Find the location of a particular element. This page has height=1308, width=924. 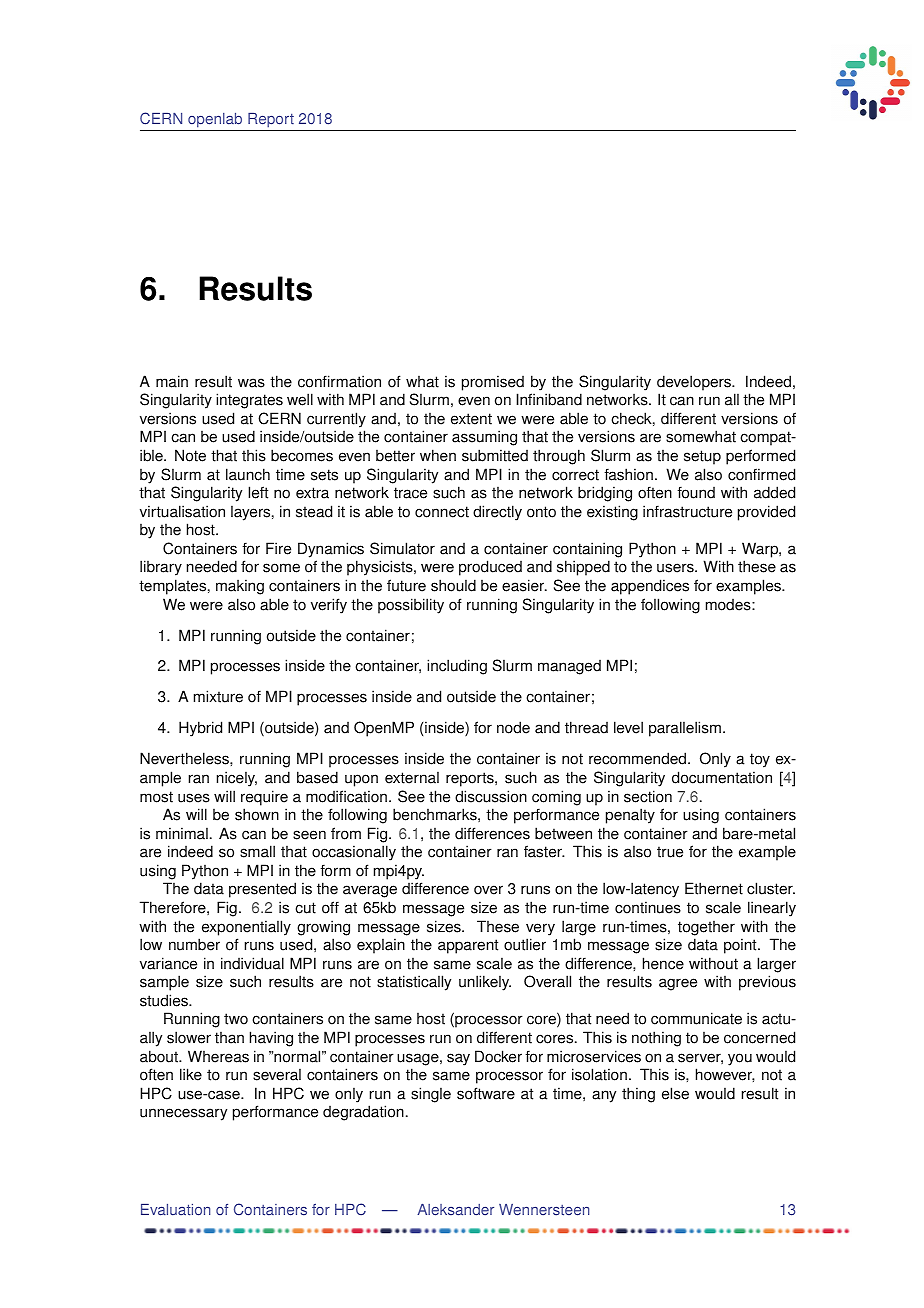

agree is located at coordinates (678, 984).
